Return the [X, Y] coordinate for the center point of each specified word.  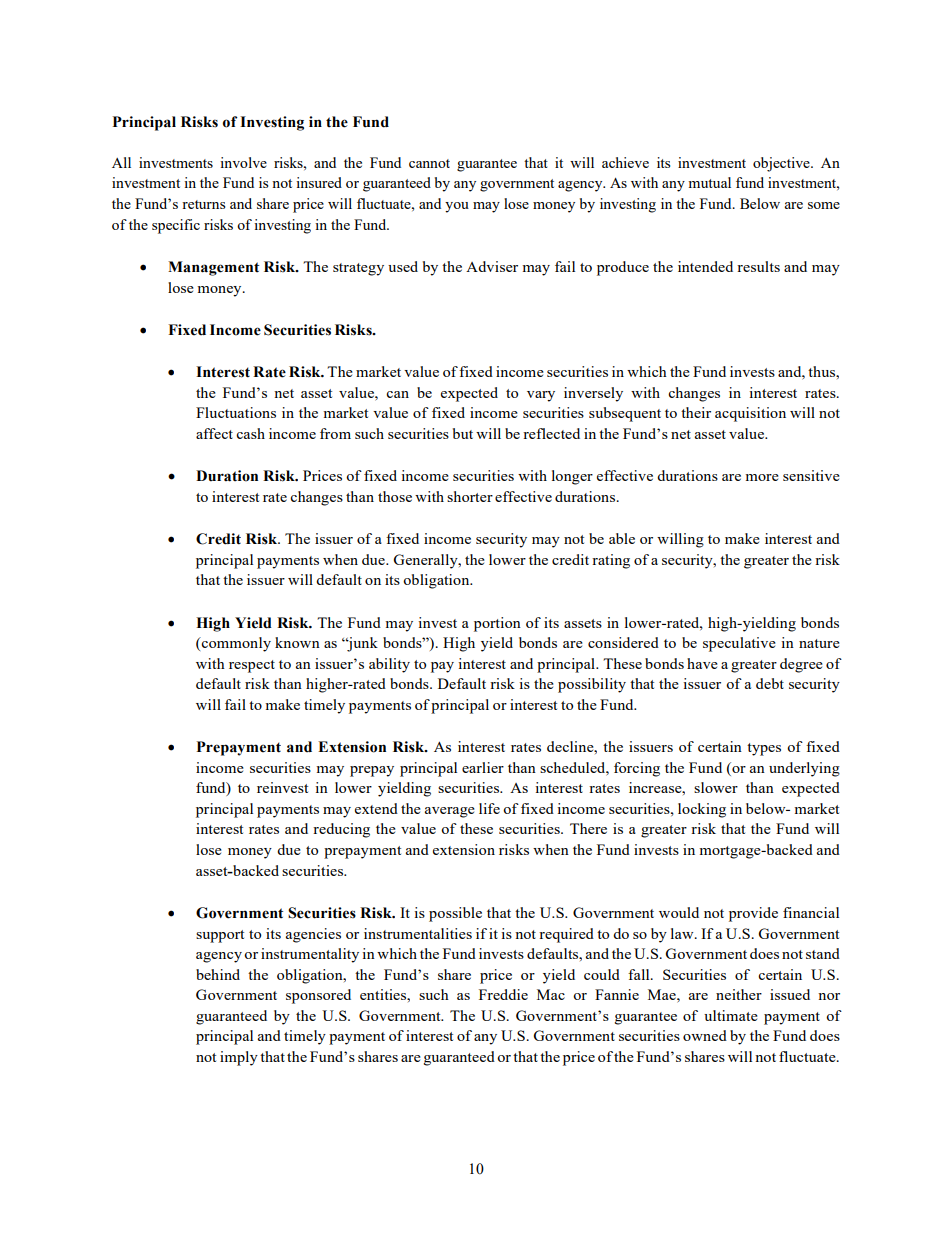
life [489, 808]
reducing [341, 830]
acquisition [750, 414]
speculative [739, 644]
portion [497, 624]
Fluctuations [236, 412]
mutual [709, 182]
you [457, 207]
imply [239, 1058]
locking [702, 810]
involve [243, 162]
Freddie [503, 994]
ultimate [731, 1015]
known [297, 642]
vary [541, 396]
